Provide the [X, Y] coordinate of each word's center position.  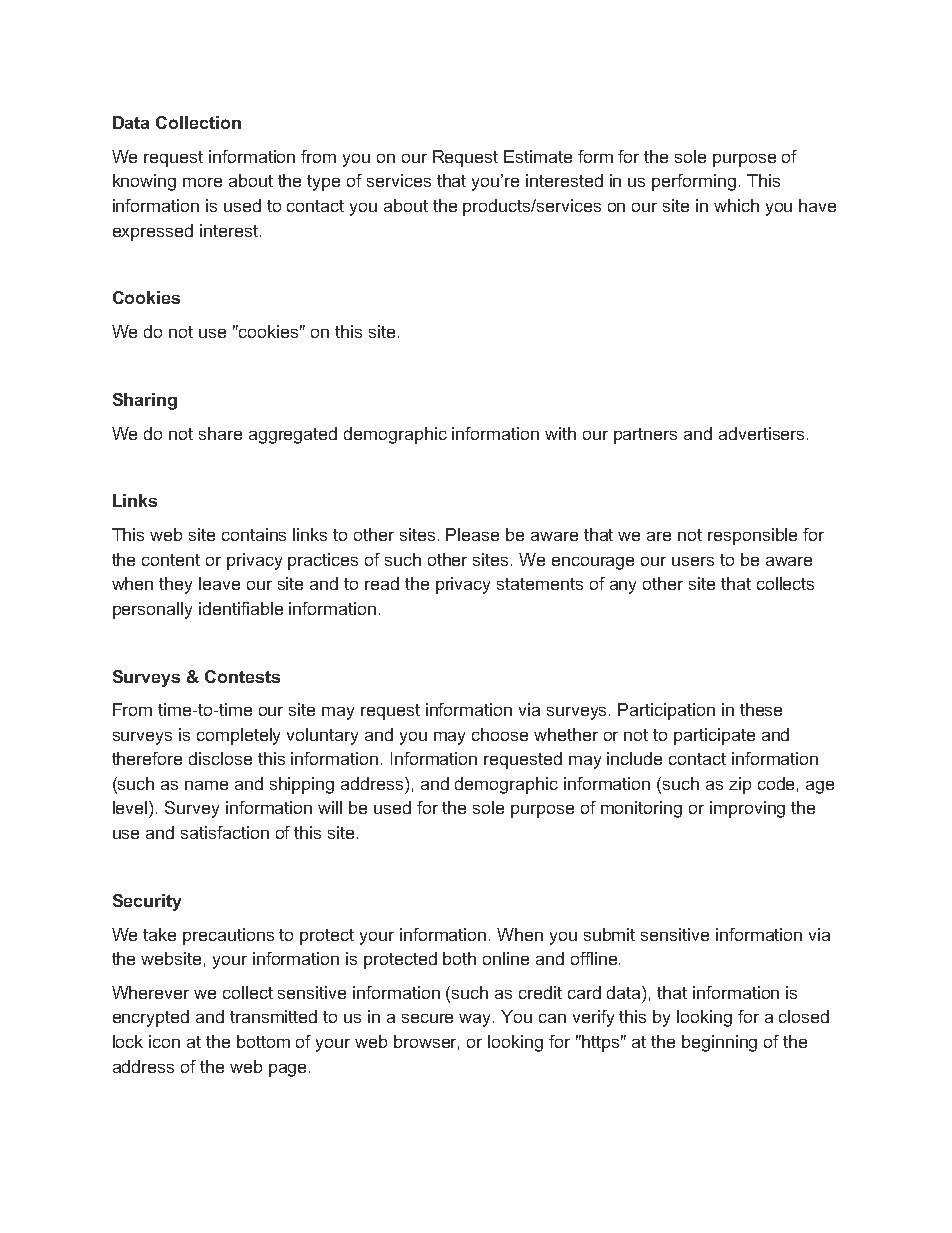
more [202, 182]
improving [747, 809]
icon [164, 1041]
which [736, 205]
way [476, 1020]
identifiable [241, 608]
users [693, 561]
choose [500, 734]
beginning [719, 1043]
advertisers [763, 433]
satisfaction [225, 832]
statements [540, 584]
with [560, 433]
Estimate [538, 156]
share [220, 433]
